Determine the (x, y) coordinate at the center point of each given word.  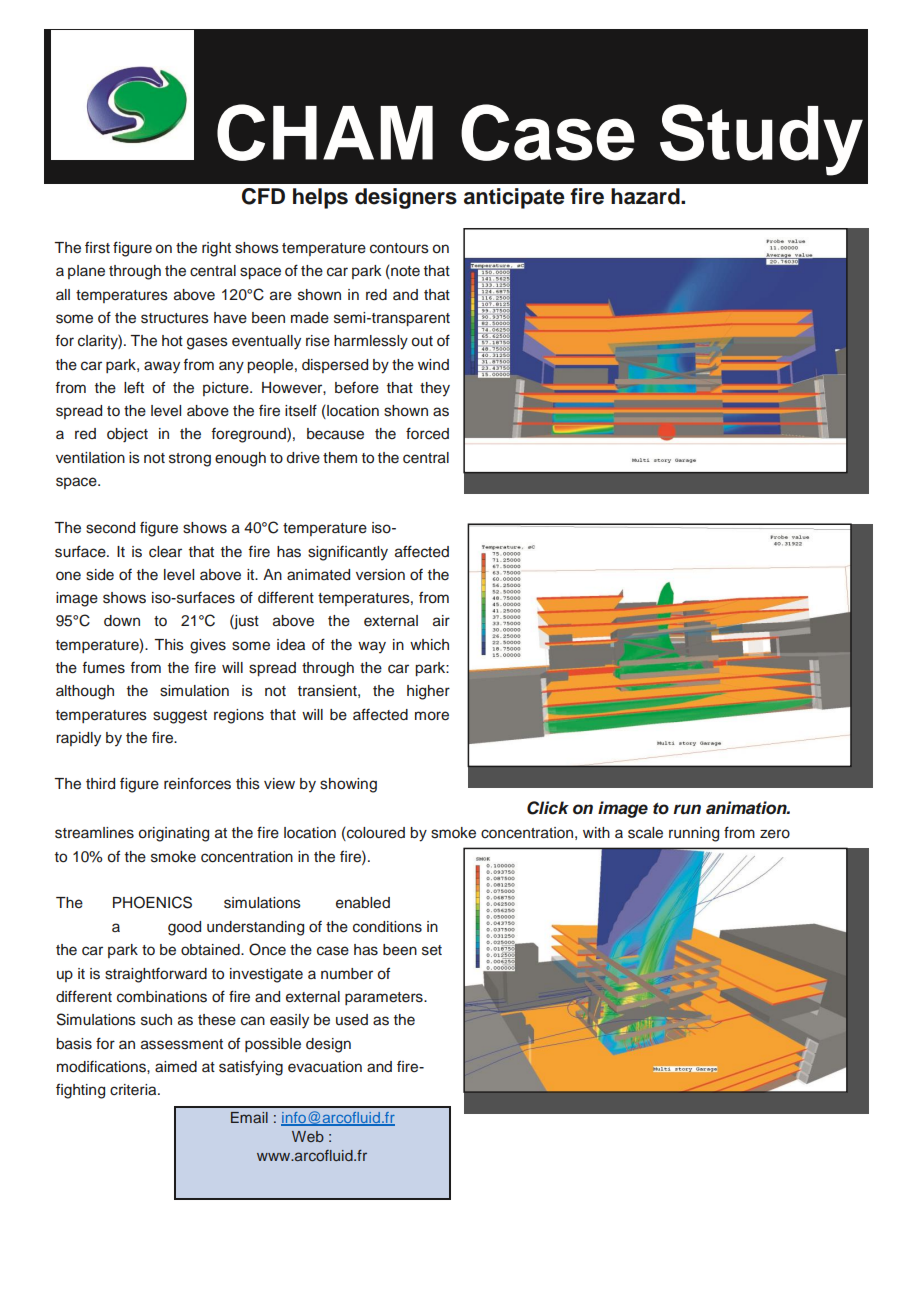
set (432, 950)
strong (190, 460)
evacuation (325, 1067)
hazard (646, 196)
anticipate (514, 198)
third (100, 784)
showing (348, 785)
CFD (263, 196)
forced (427, 433)
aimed (176, 1067)
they (435, 389)
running (694, 834)
